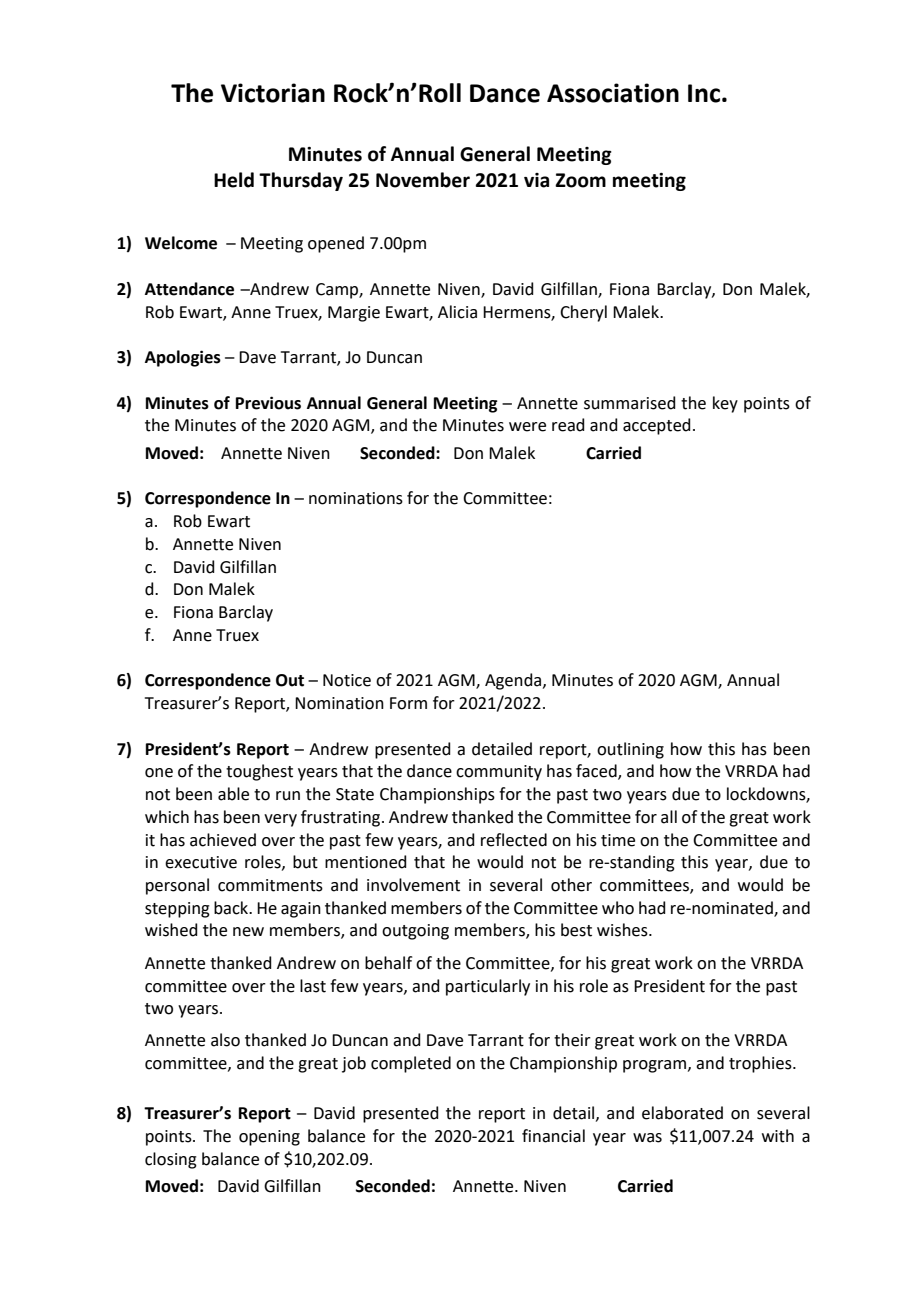 This image has width=924, height=1308. What do you see at coordinates (657, 426) in the image?
I see `accepted` at bounding box center [657, 426].
